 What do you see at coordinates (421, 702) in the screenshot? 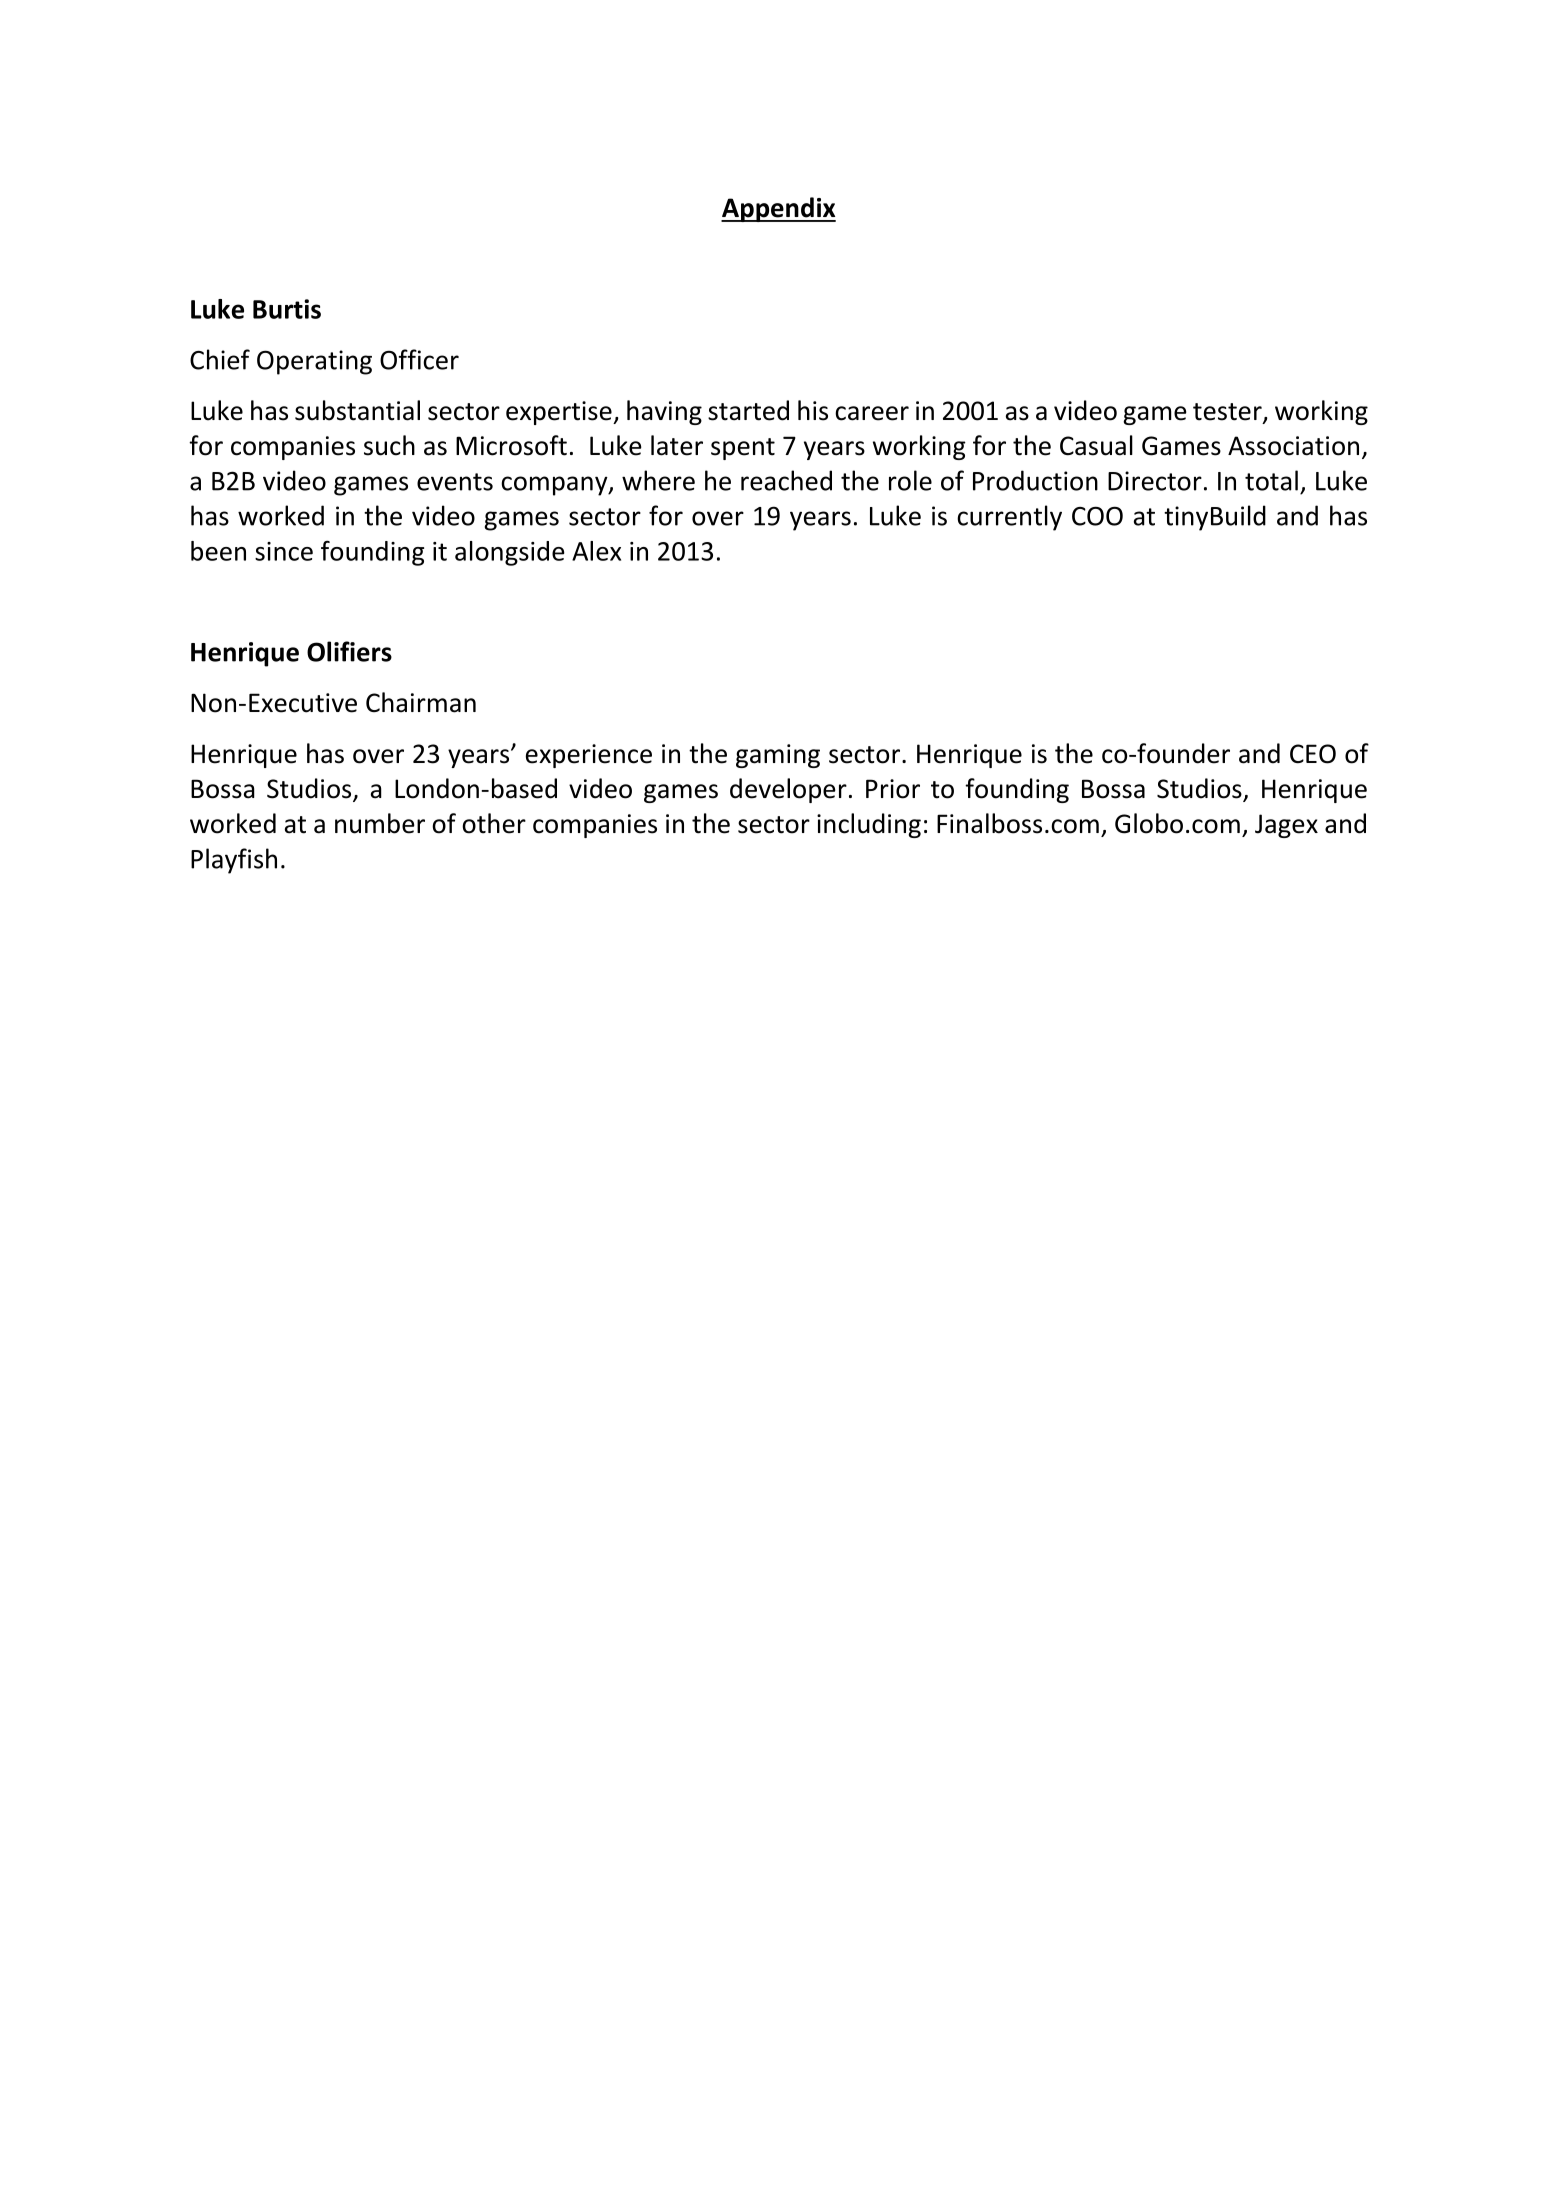
I see `Chairman` at bounding box center [421, 702].
